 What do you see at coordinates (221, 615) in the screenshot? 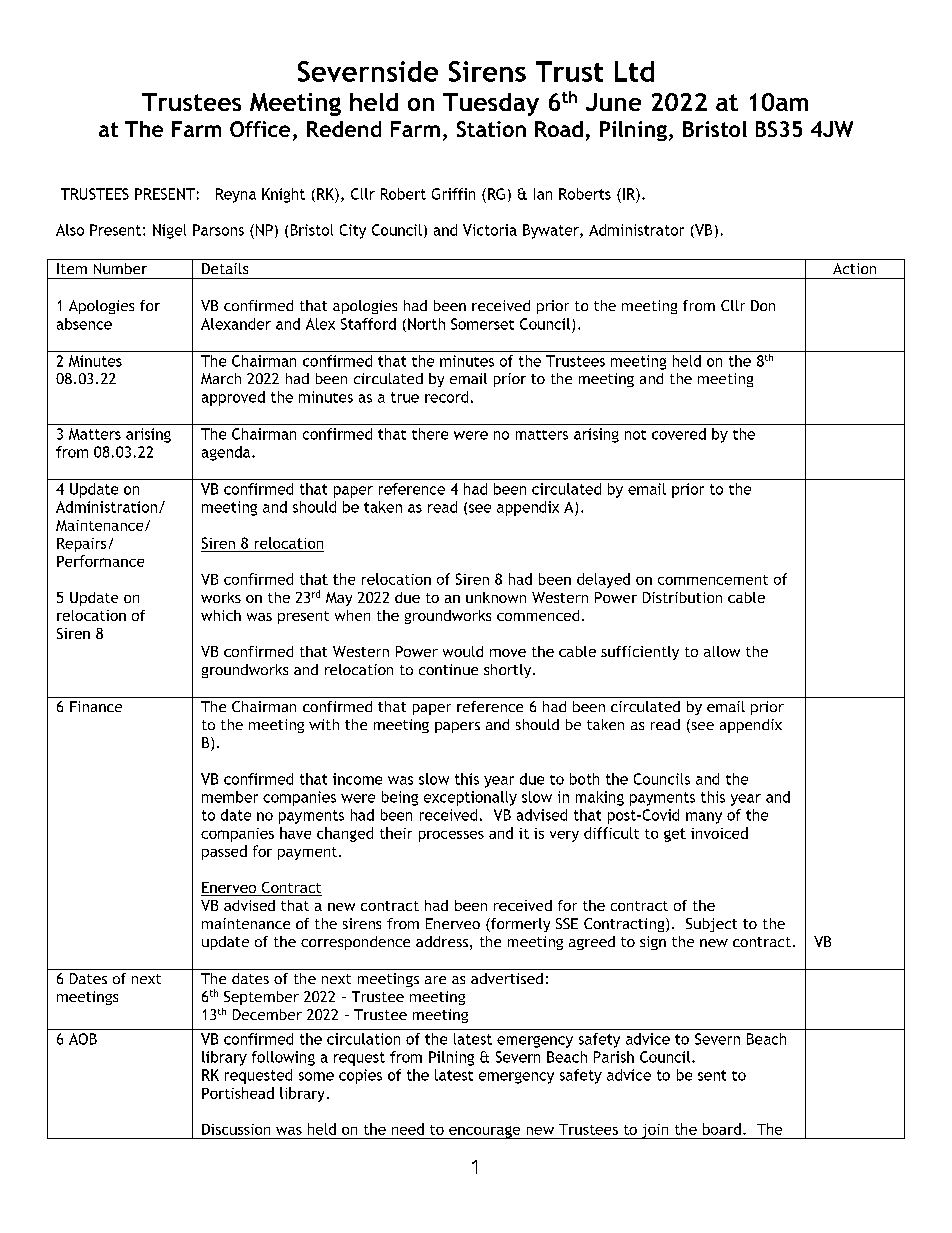
I see `which` at bounding box center [221, 615].
